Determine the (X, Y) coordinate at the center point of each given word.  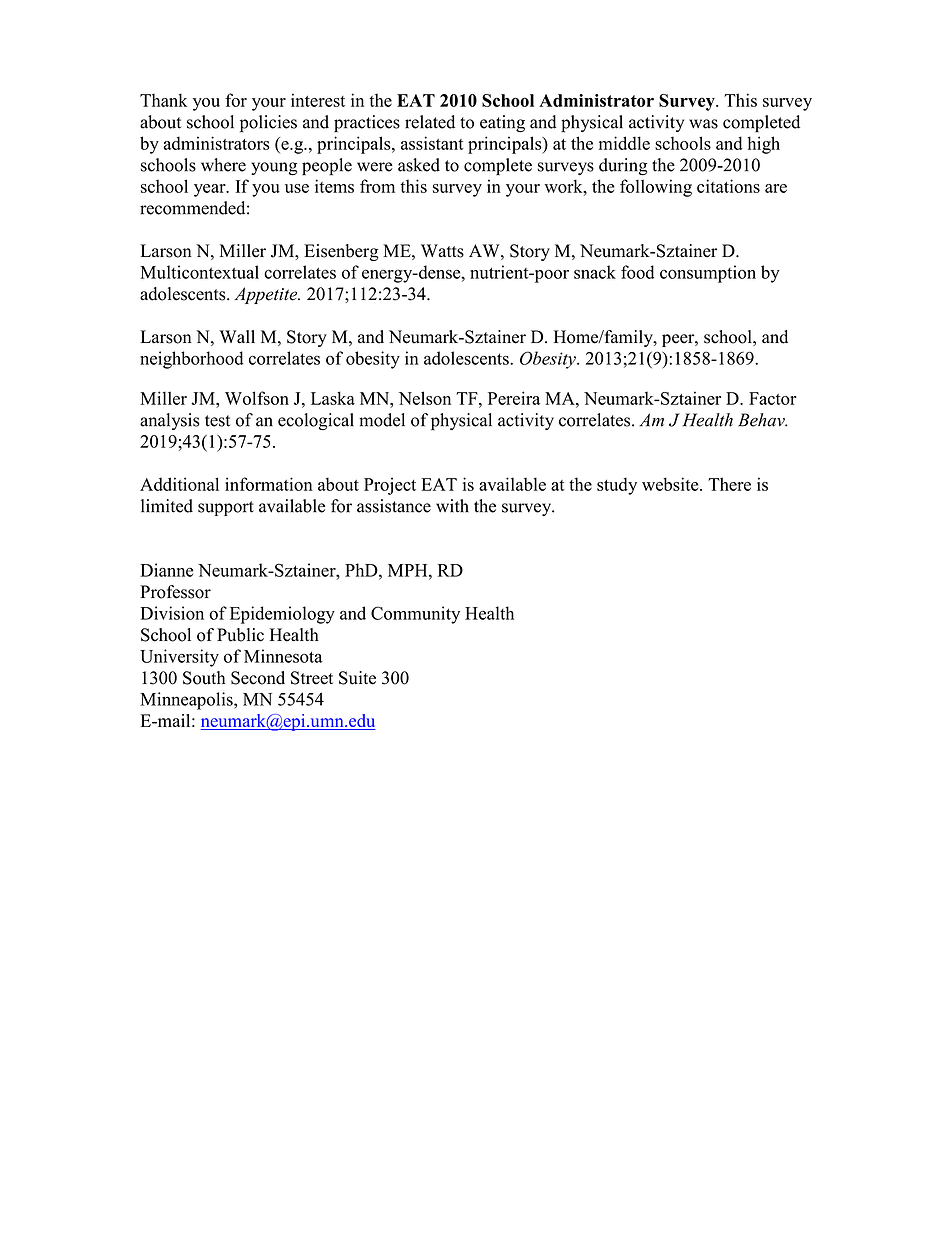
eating (502, 124)
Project (390, 486)
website (671, 484)
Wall (237, 336)
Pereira (514, 398)
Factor (773, 398)
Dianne (167, 570)
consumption (708, 274)
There (729, 484)
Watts (442, 251)
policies (268, 124)
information (269, 484)
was (703, 124)
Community (415, 615)
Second (258, 678)
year (211, 190)
